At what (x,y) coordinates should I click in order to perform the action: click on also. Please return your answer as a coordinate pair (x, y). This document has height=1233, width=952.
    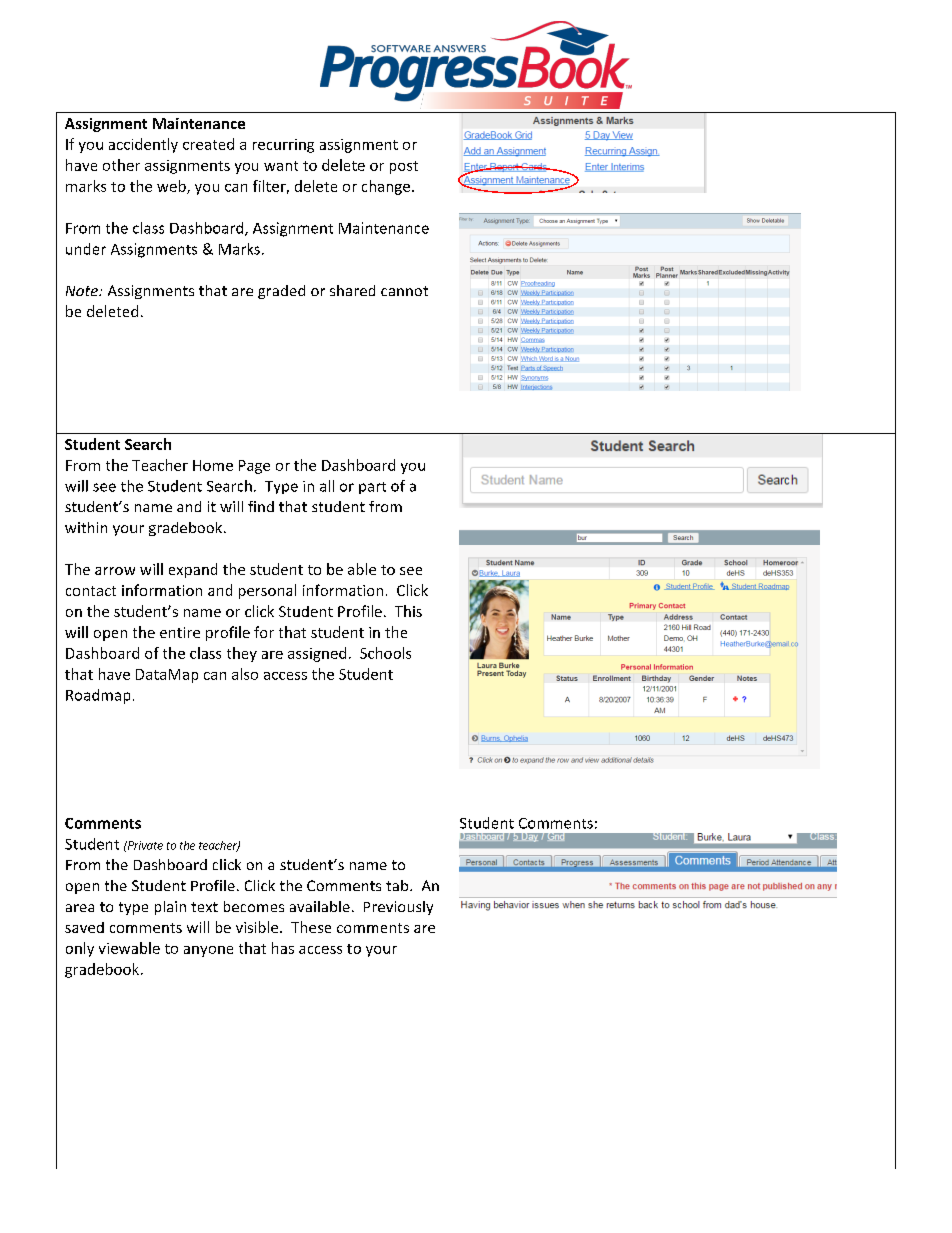
    Looking at the image, I should click on (245, 674).
